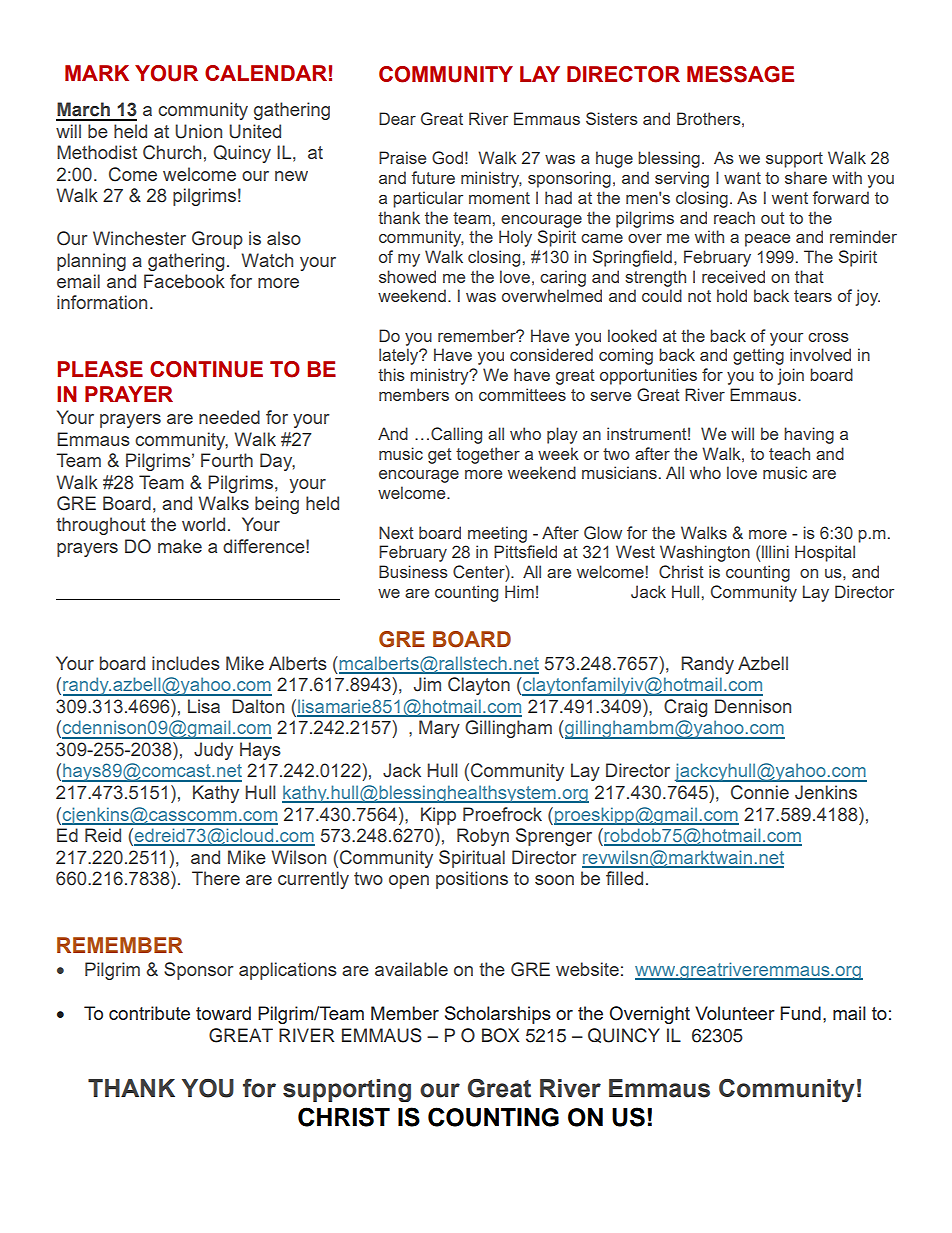 This screenshot has height=1233, width=952. What do you see at coordinates (180, 546) in the screenshot?
I see `make` at bounding box center [180, 546].
